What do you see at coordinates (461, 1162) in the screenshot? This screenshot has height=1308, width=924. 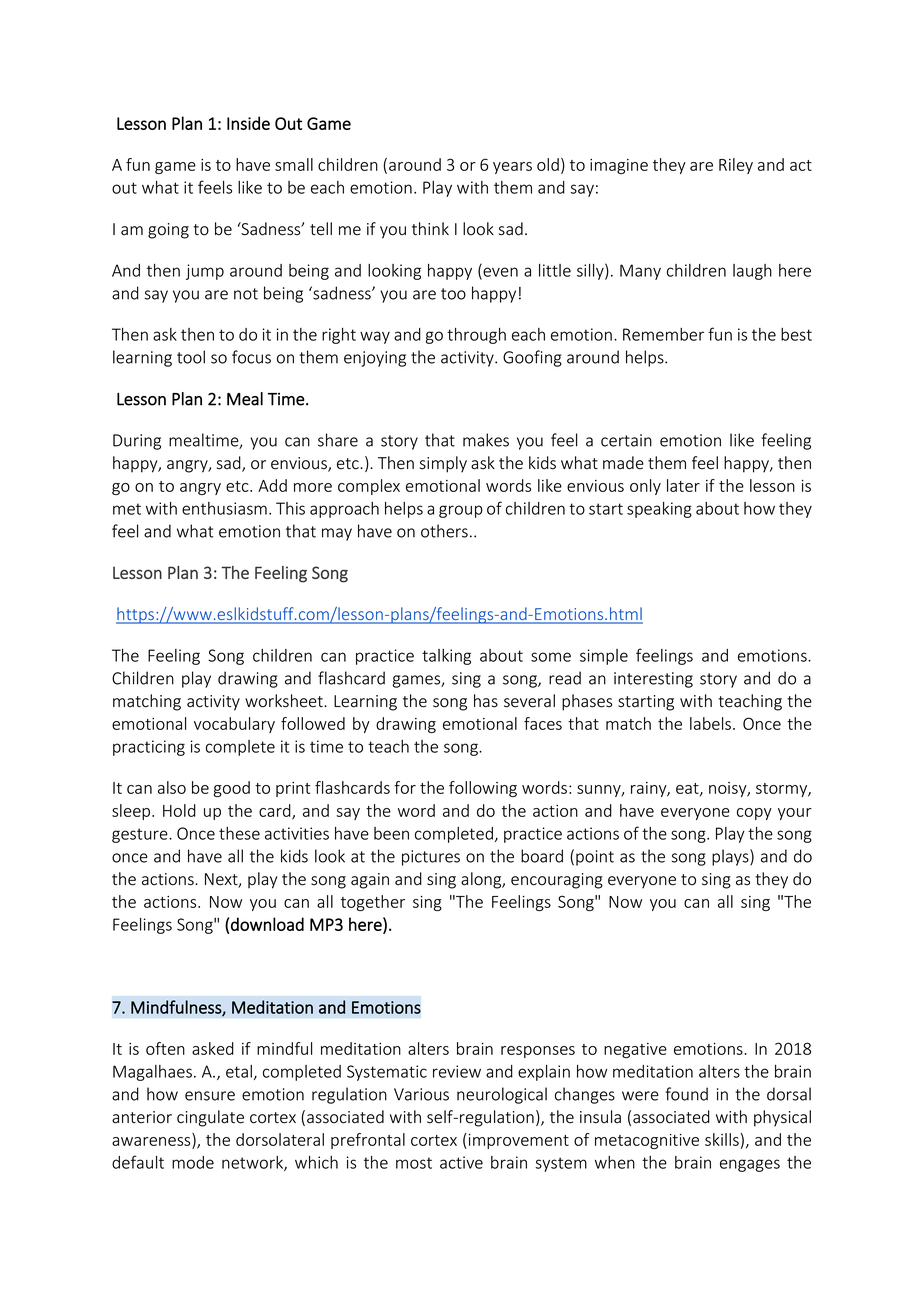 I see `active` at bounding box center [461, 1162].
